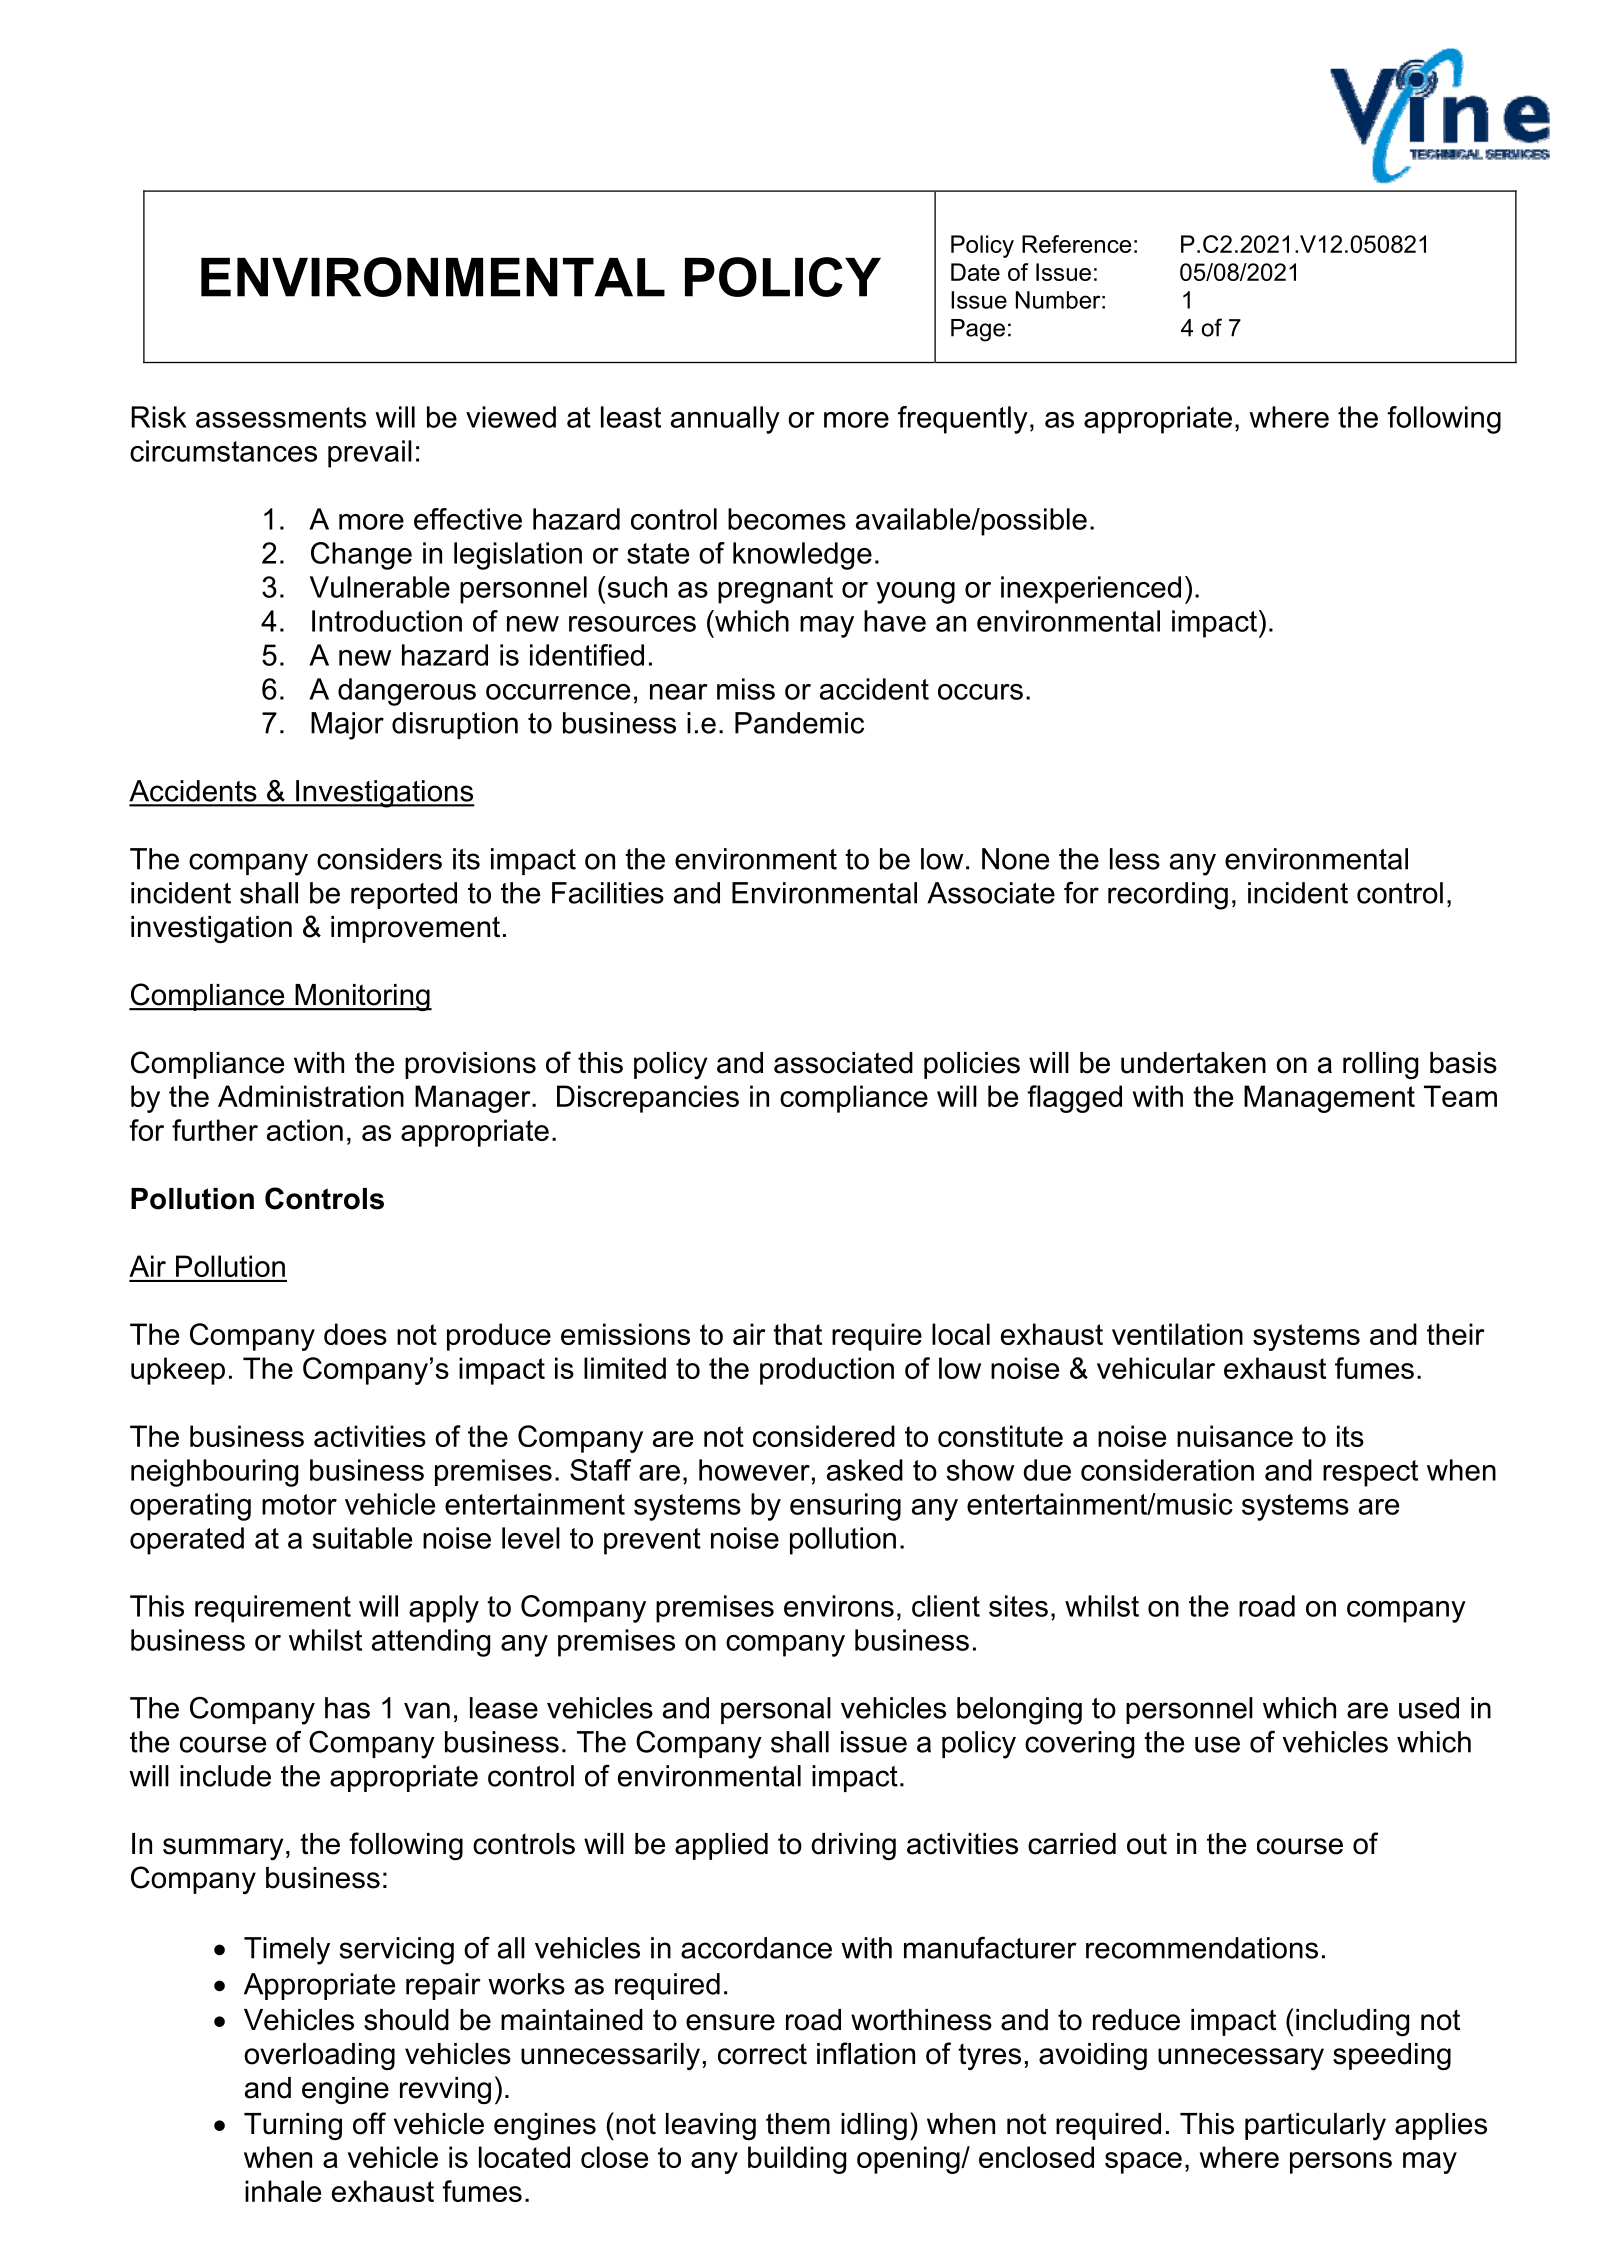  Describe the element at coordinates (281, 417) in the image. I see `assessments` at that location.
